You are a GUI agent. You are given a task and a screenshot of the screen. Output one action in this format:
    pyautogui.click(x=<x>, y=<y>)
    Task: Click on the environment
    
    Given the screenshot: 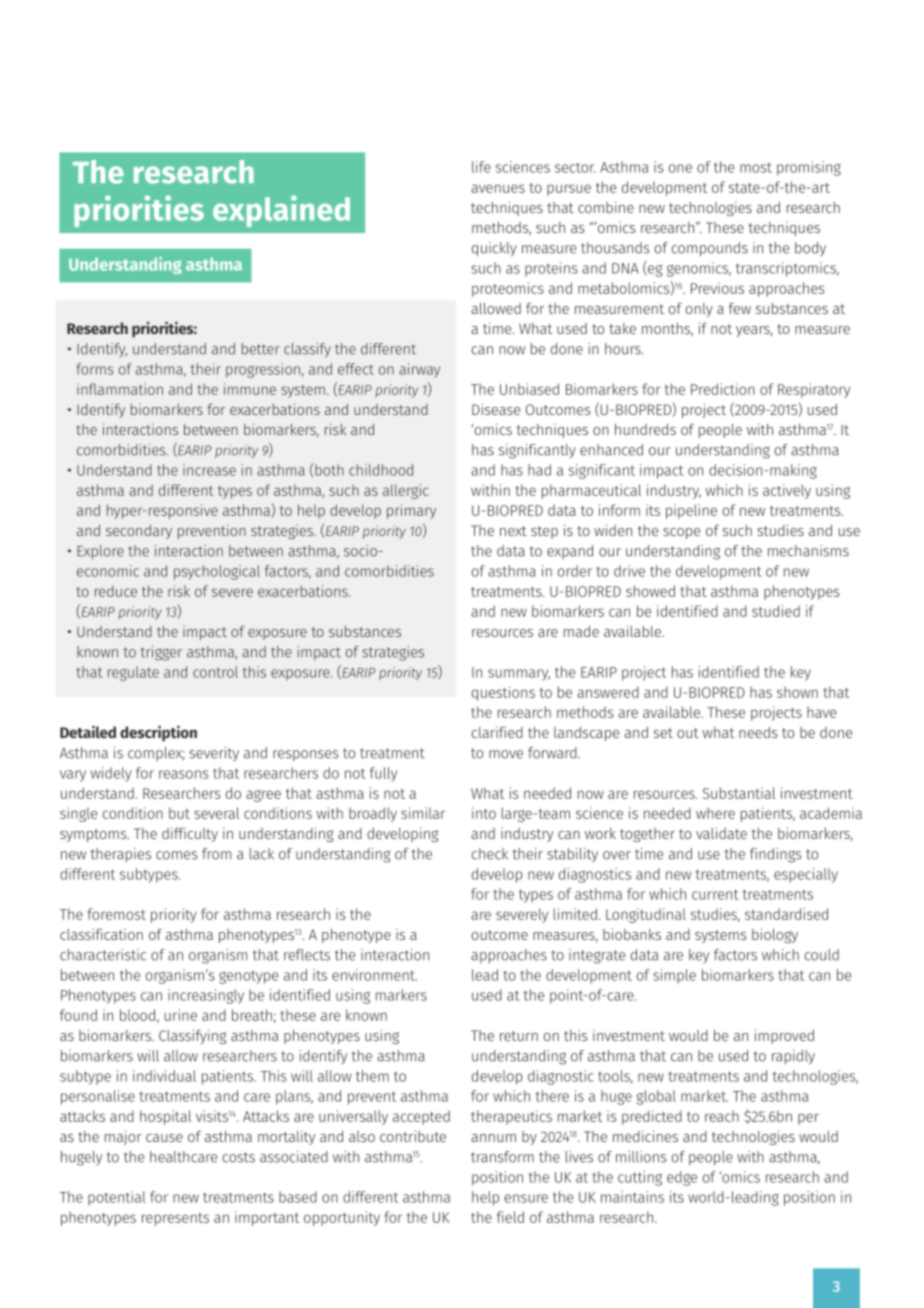 What is the action you would take?
    pyautogui.click(x=374, y=975)
